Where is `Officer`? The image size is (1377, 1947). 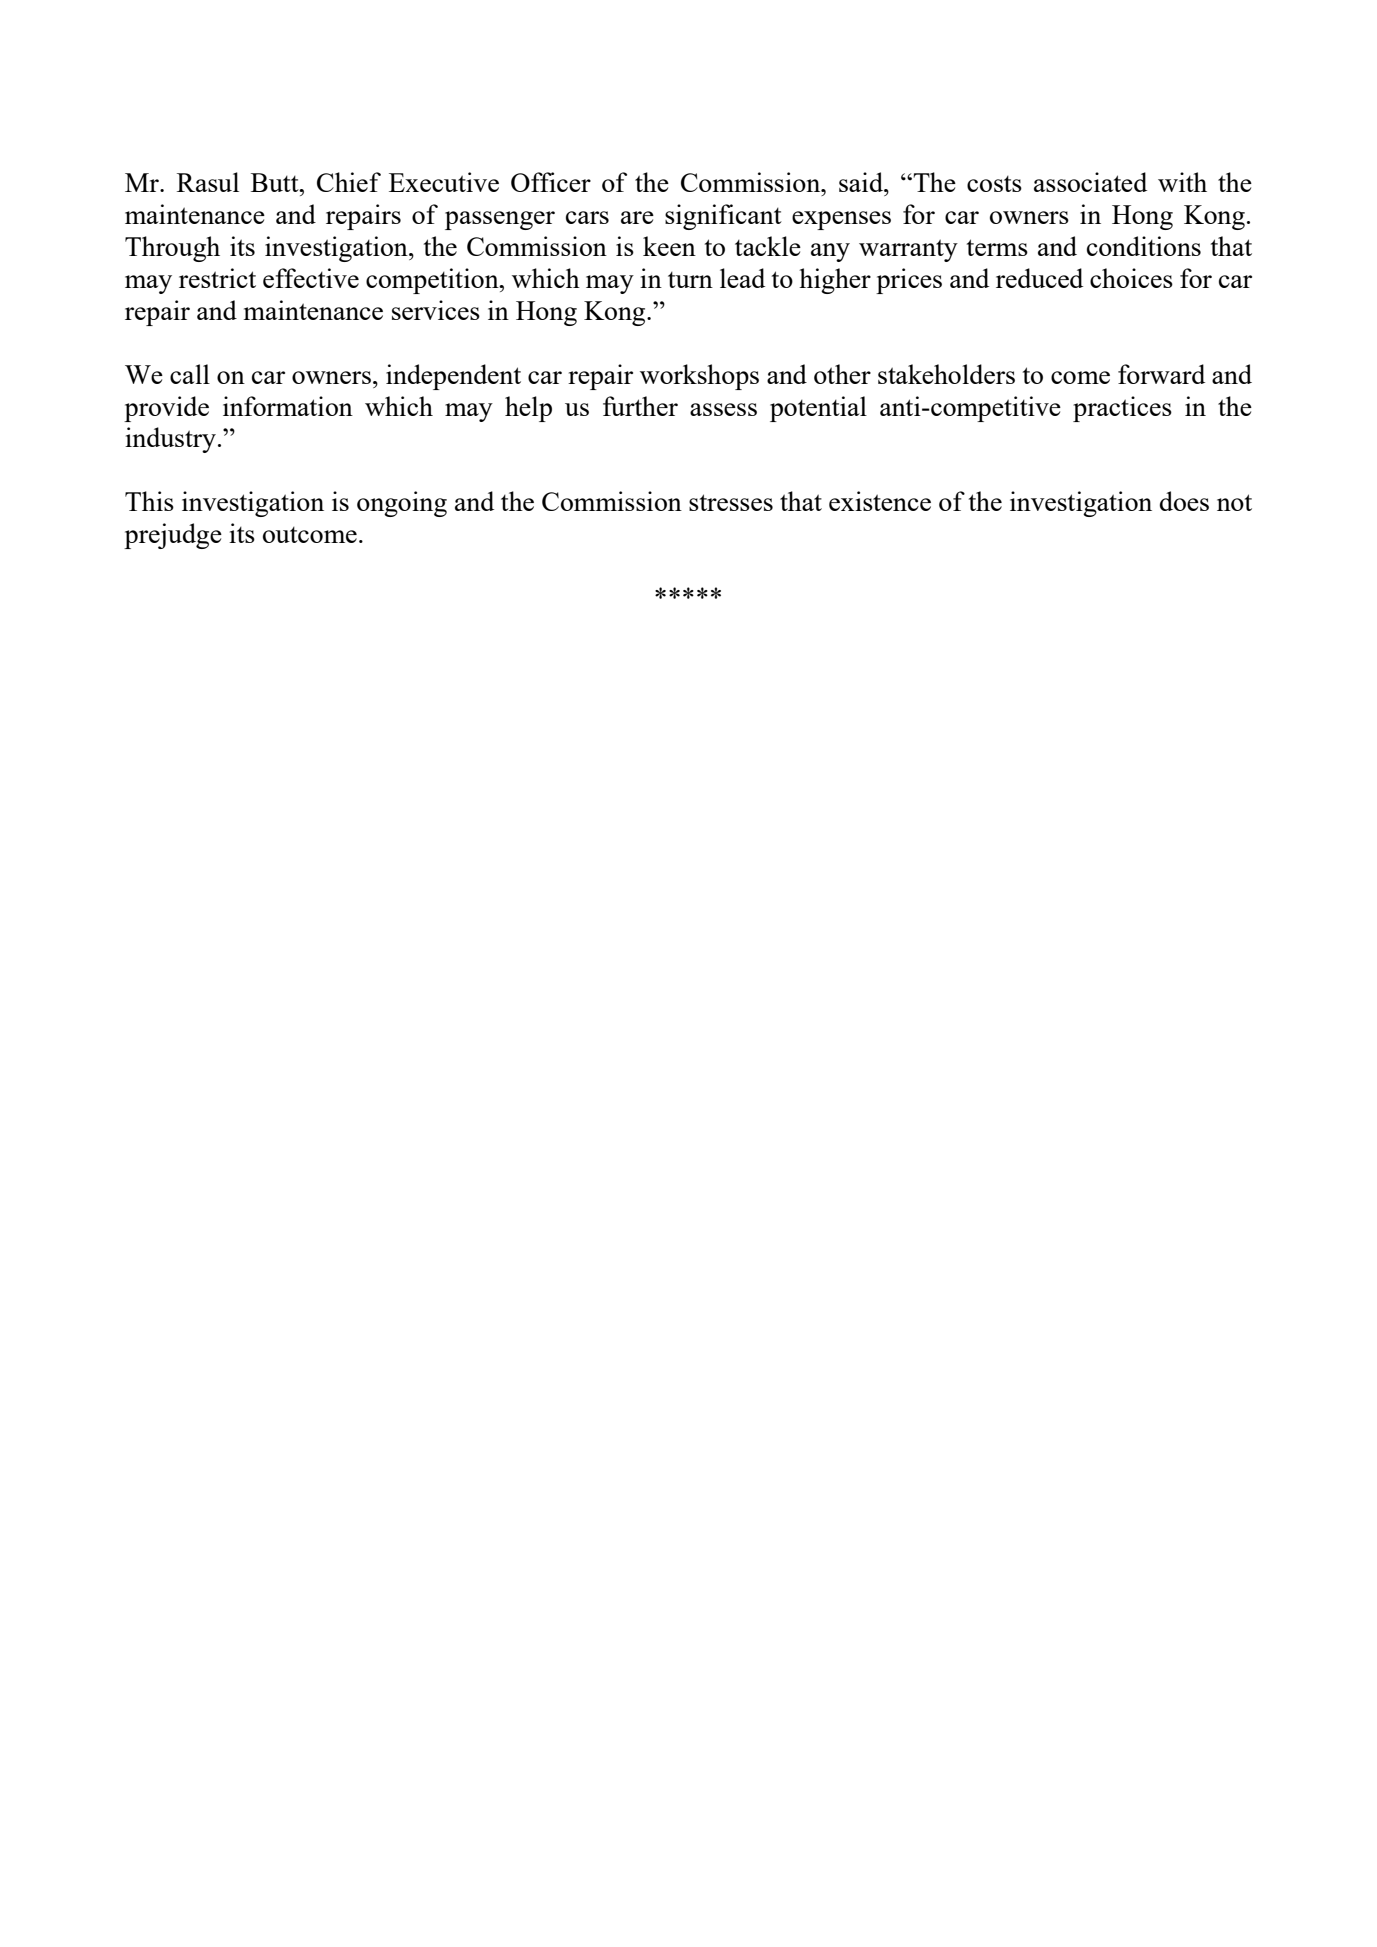 Officer is located at coordinates (551, 182).
